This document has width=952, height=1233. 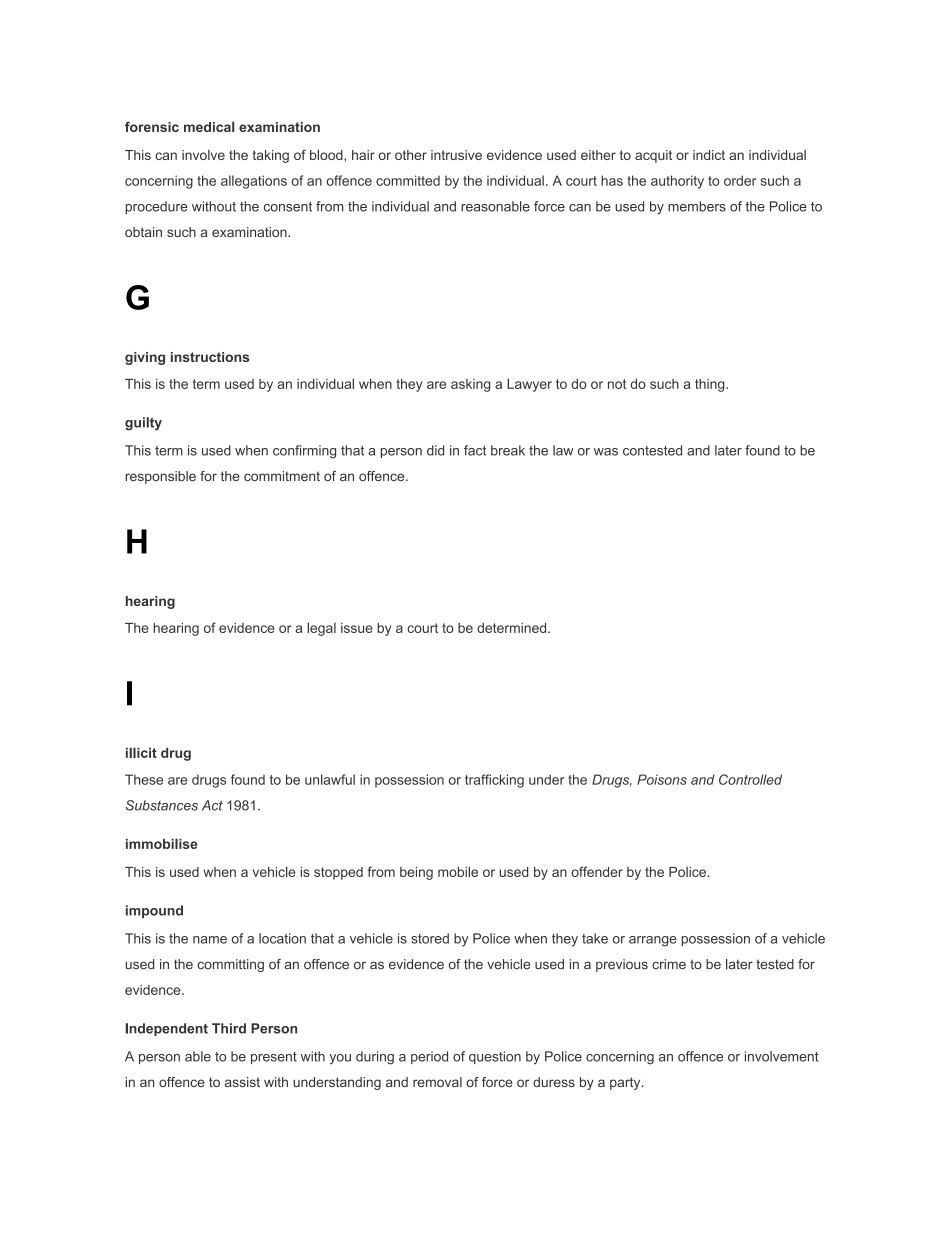 I want to click on intrusive, so click(x=456, y=155).
